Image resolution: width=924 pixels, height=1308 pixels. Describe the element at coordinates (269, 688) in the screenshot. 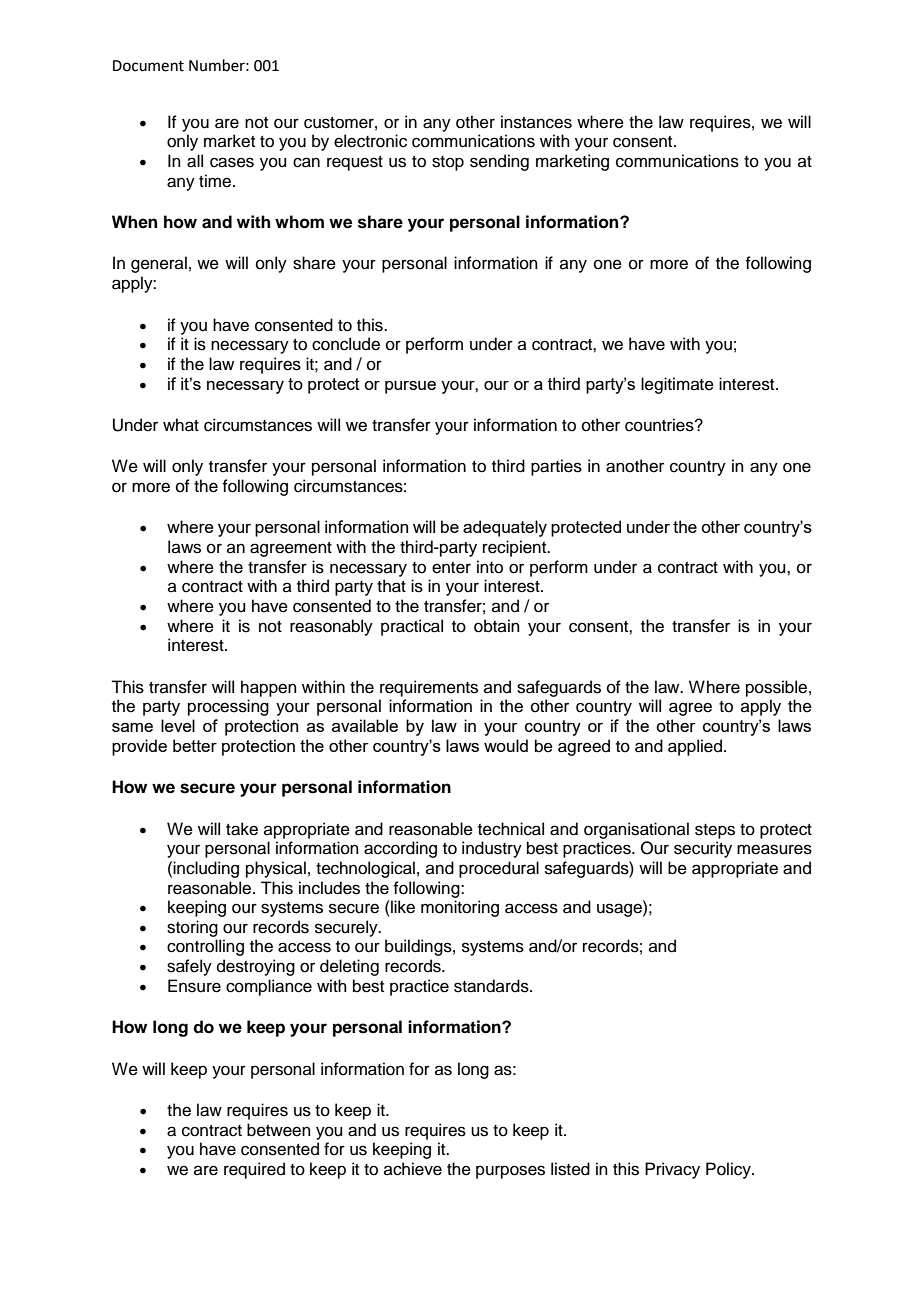

I see `happen` at that location.
